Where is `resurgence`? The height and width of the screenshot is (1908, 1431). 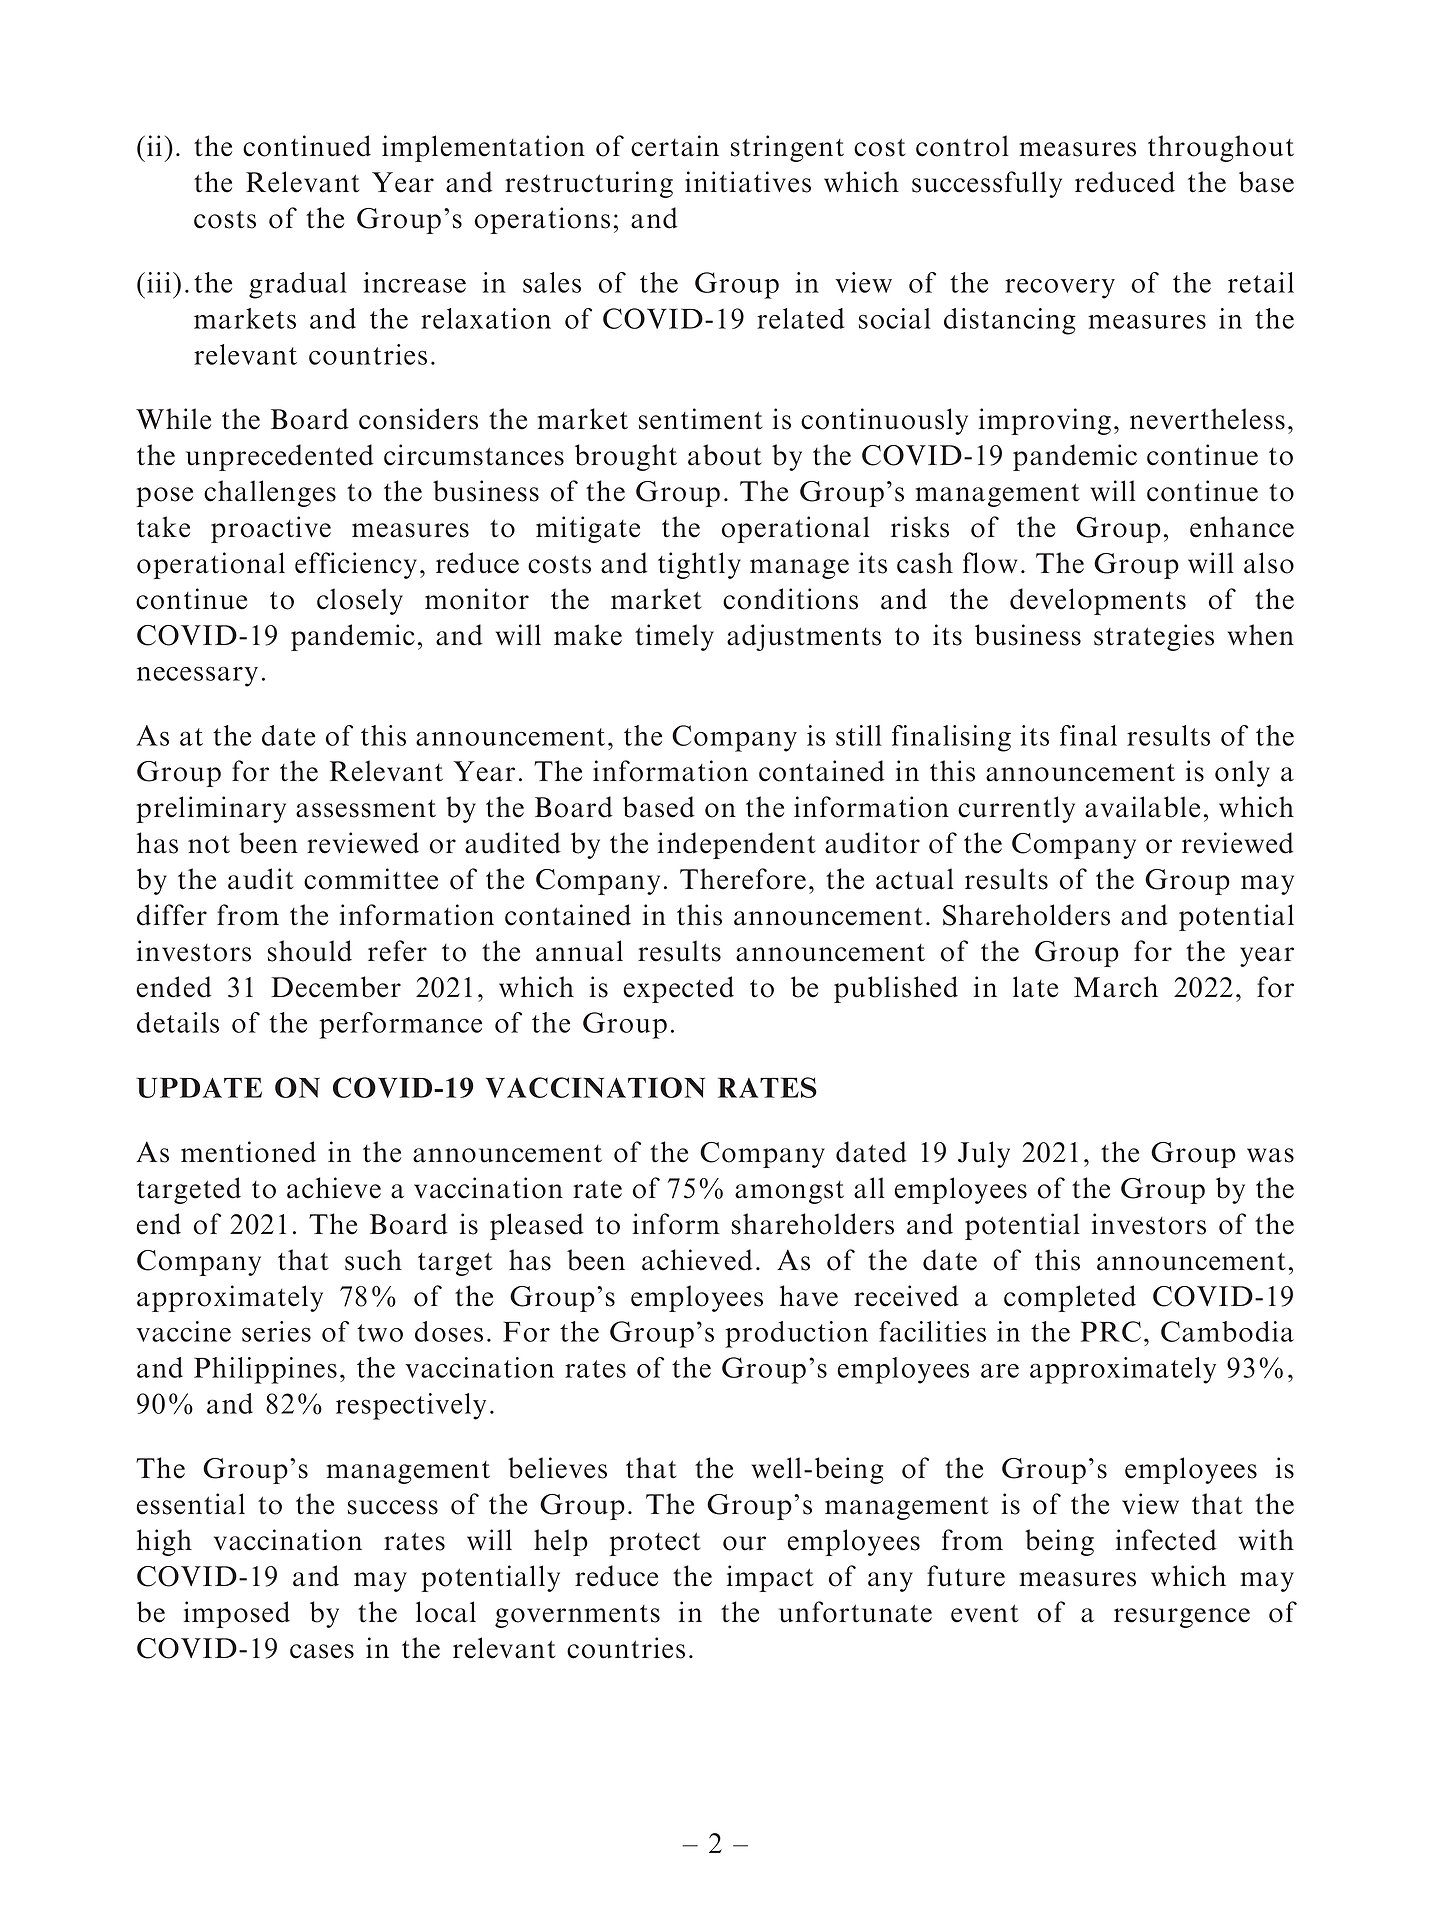 resurgence is located at coordinates (1182, 1618).
